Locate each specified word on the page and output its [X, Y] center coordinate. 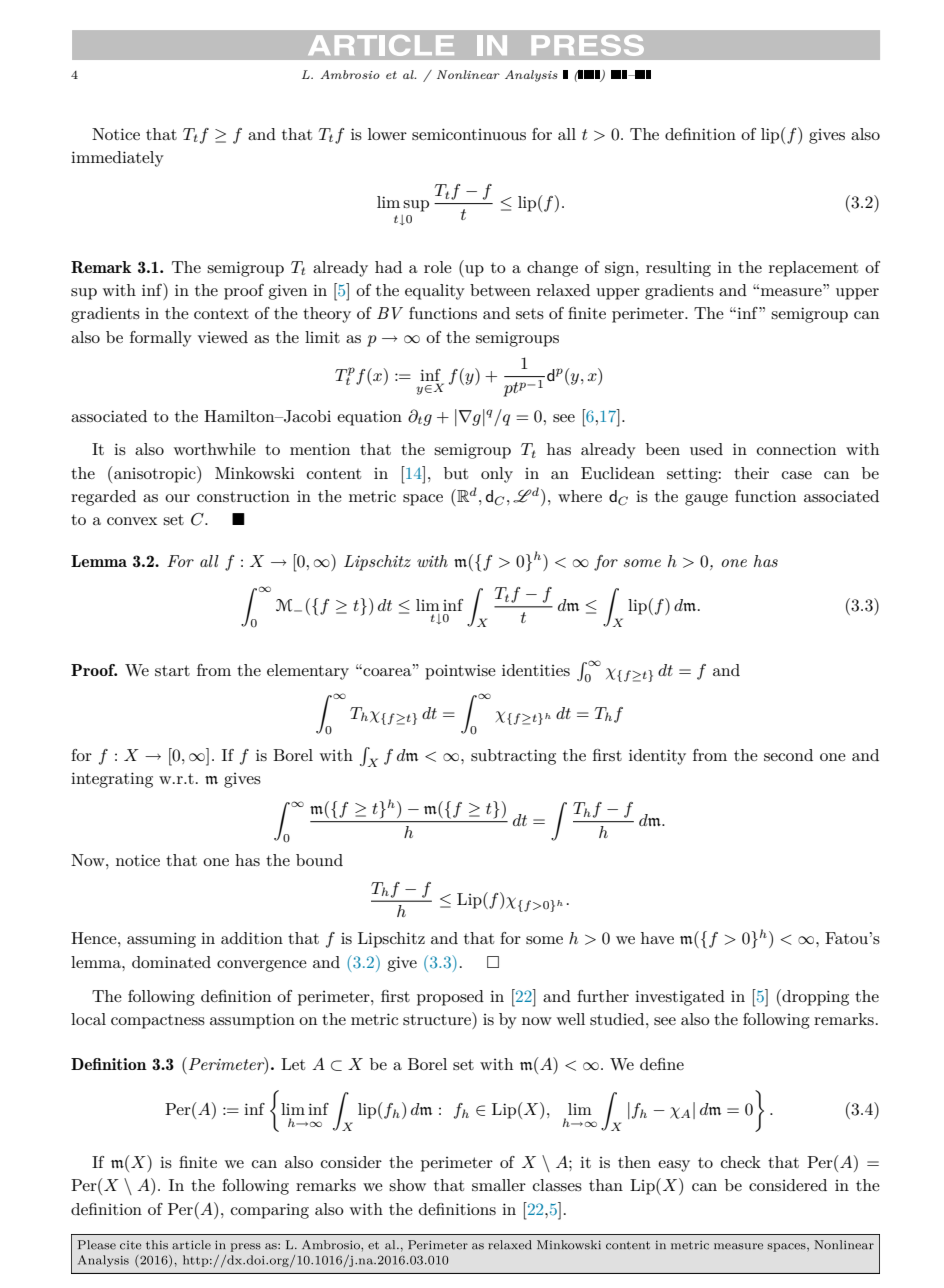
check [741, 1162]
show [407, 1185]
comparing [270, 1211]
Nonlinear [468, 74]
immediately [117, 159]
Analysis [531, 76]
